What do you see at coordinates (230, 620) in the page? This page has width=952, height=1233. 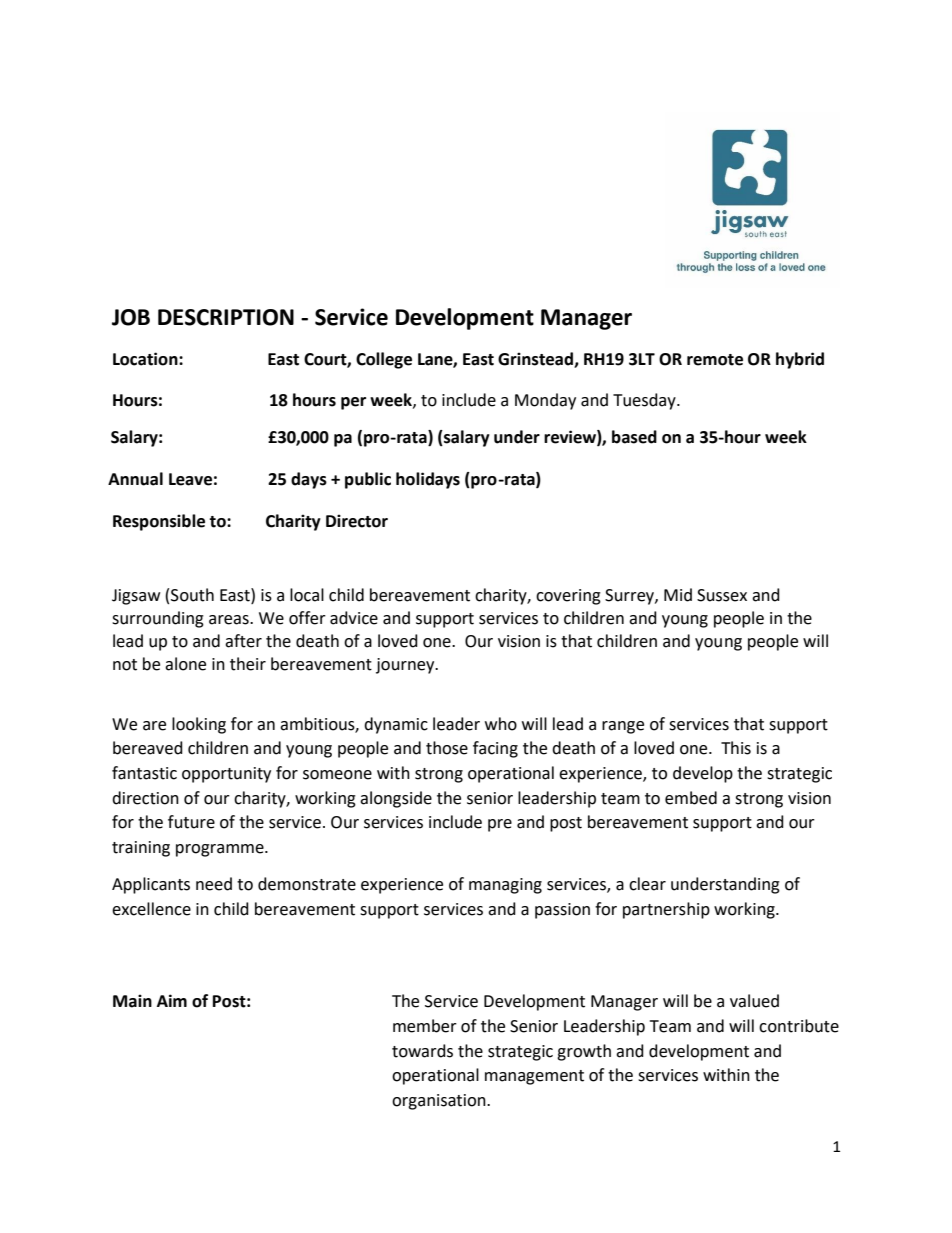 I see `areas` at bounding box center [230, 620].
